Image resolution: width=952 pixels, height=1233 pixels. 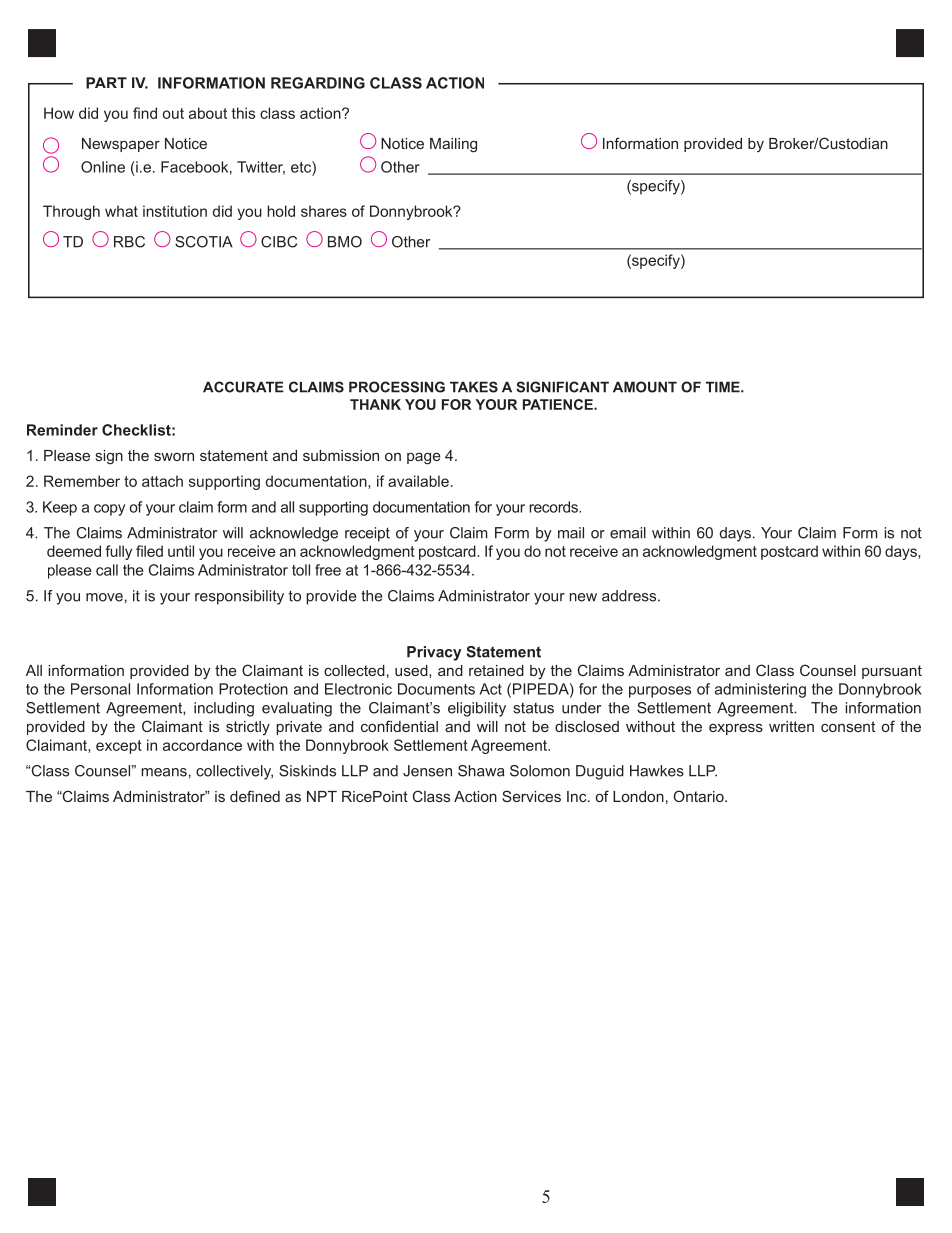 What do you see at coordinates (434, 653) in the page?
I see `Privacy` at bounding box center [434, 653].
